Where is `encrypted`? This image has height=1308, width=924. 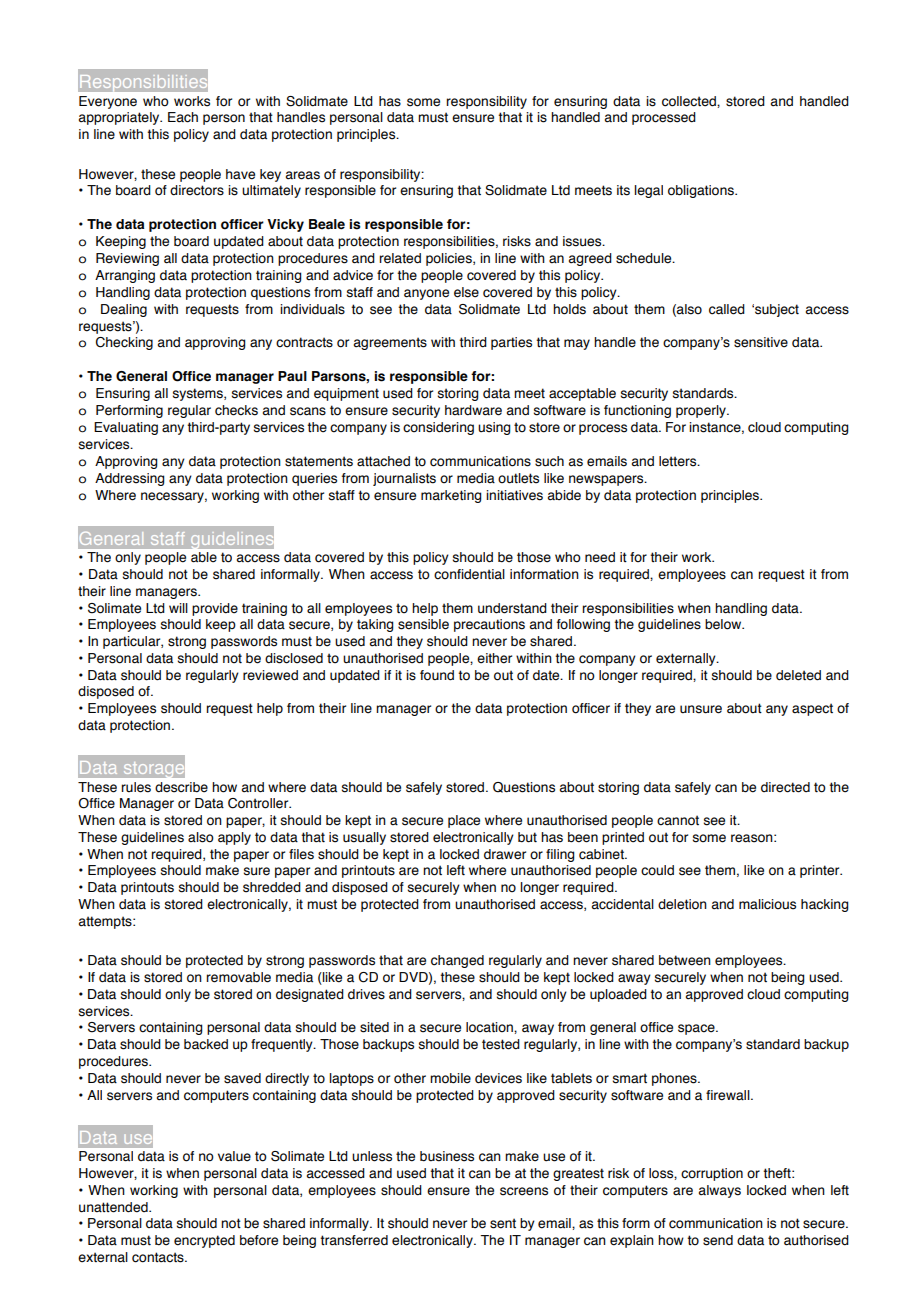 encrypted is located at coordinates (204, 1241).
